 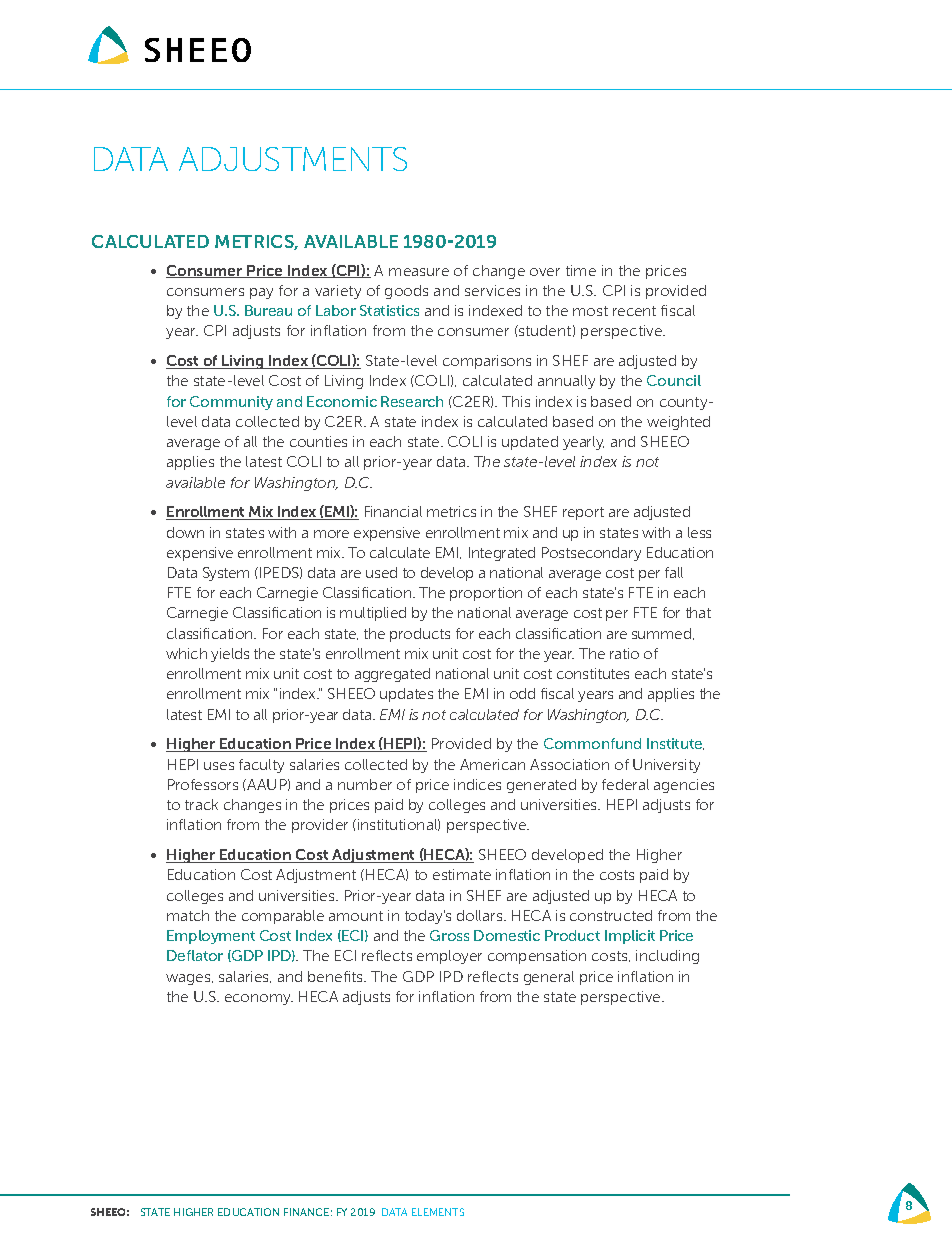 What do you see at coordinates (634, 311) in the image?
I see `recent` at bounding box center [634, 311].
